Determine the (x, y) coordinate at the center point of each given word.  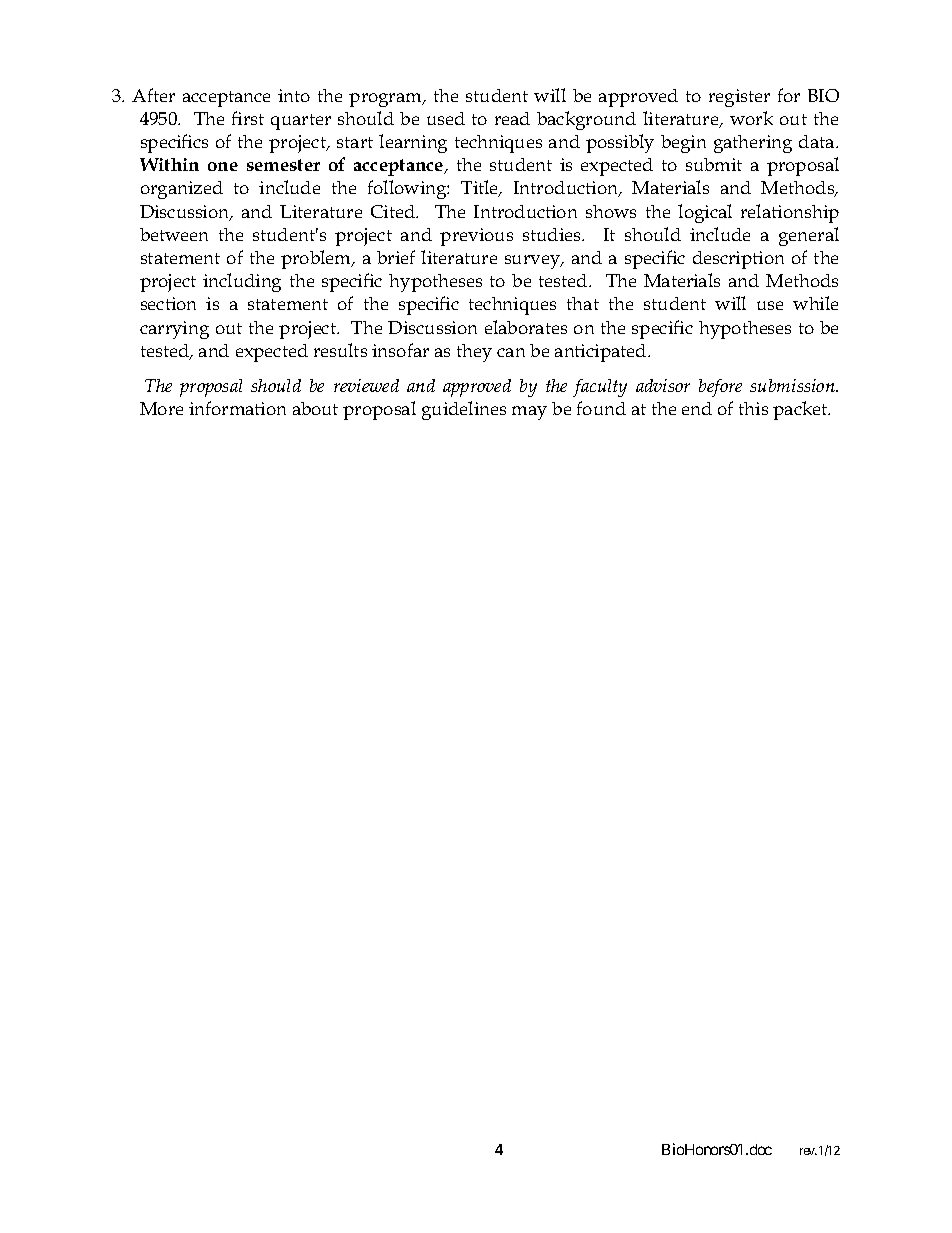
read (512, 118)
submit (714, 164)
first (248, 118)
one (223, 166)
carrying (174, 330)
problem (317, 259)
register (739, 98)
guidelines (464, 410)
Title (481, 188)
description (738, 260)
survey (534, 262)
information (237, 408)
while (815, 303)
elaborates (526, 327)
